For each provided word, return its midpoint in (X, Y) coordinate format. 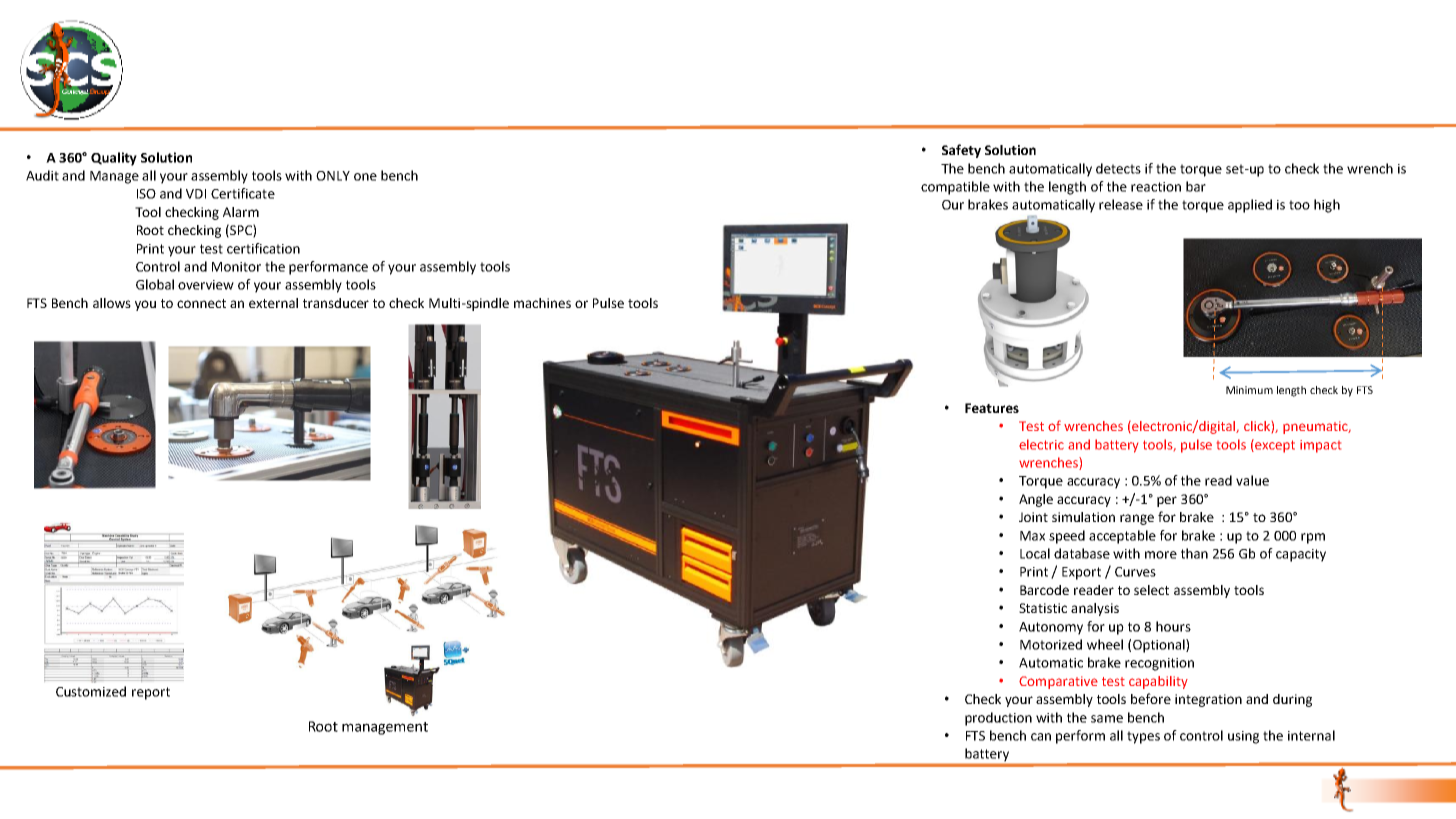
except (1274, 446)
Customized (91, 691)
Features (992, 408)
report (151, 693)
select (1151, 590)
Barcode (1044, 590)
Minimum (1249, 390)
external (273, 303)
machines (542, 303)
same (1107, 719)
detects (1118, 168)
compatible (955, 188)
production (998, 719)
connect (201, 303)
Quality (114, 159)
